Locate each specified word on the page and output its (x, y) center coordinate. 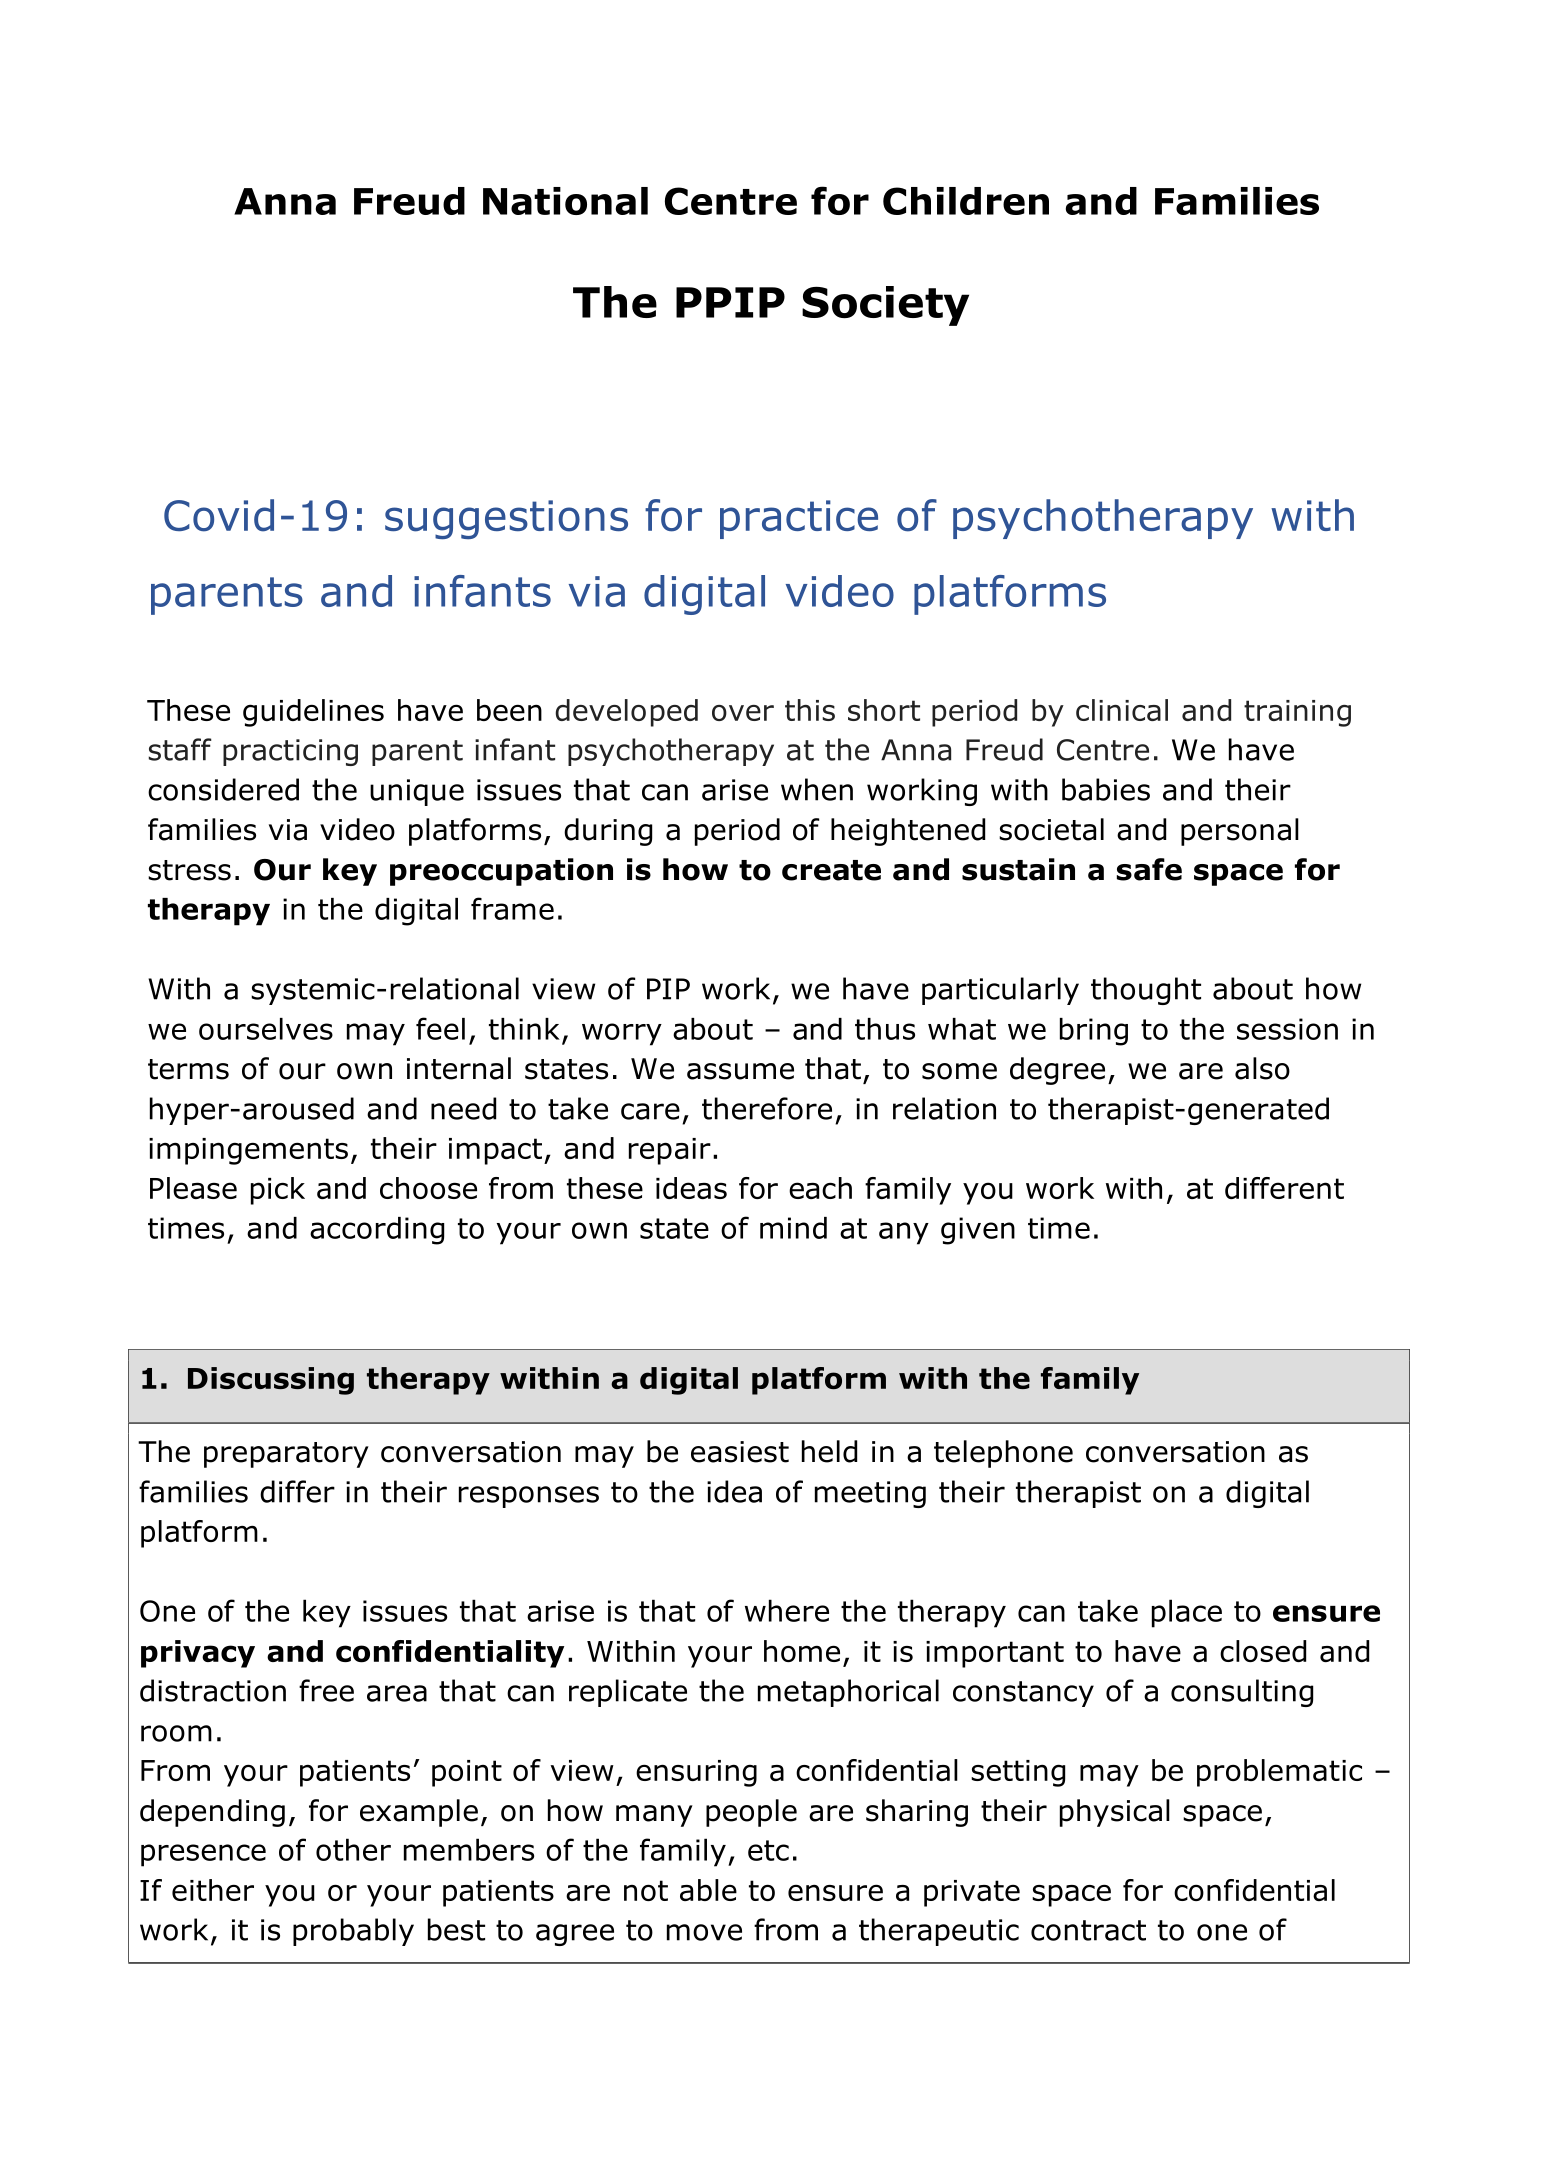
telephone (1003, 1454)
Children (966, 201)
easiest (740, 1452)
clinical (1122, 710)
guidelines (313, 713)
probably (353, 1932)
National (565, 201)
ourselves (266, 1029)
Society (885, 306)
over (743, 713)
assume (740, 1071)
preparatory (286, 1455)
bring (1094, 1032)
